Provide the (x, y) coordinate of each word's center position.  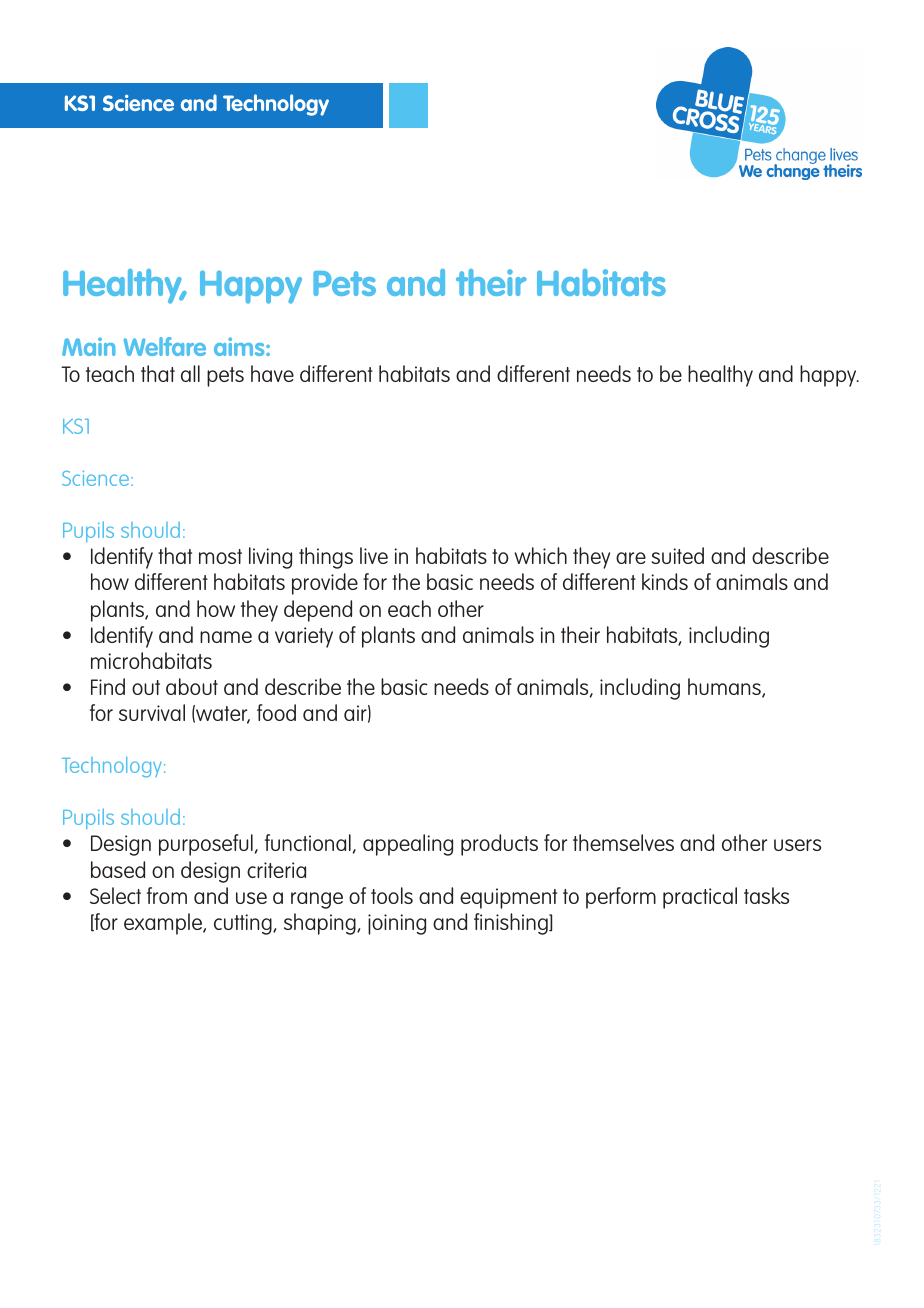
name (226, 637)
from (167, 895)
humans (725, 688)
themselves (623, 842)
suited (678, 555)
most (220, 556)
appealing (408, 845)
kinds (665, 581)
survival (152, 712)
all (190, 373)
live (374, 555)
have (272, 373)
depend (318, 611)
